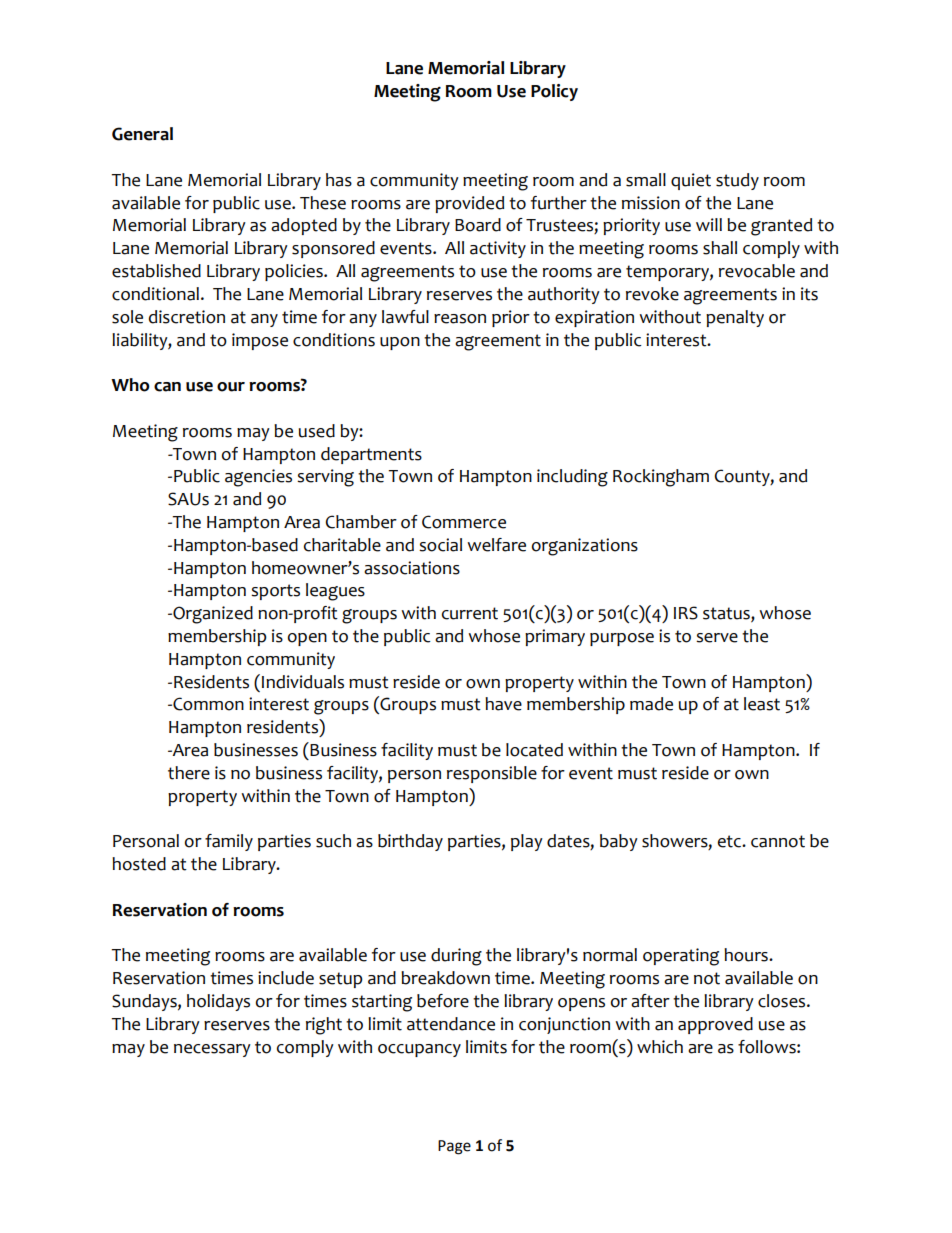 This image has height=1233, width=952. I want to click on including, so click(572, 478).
